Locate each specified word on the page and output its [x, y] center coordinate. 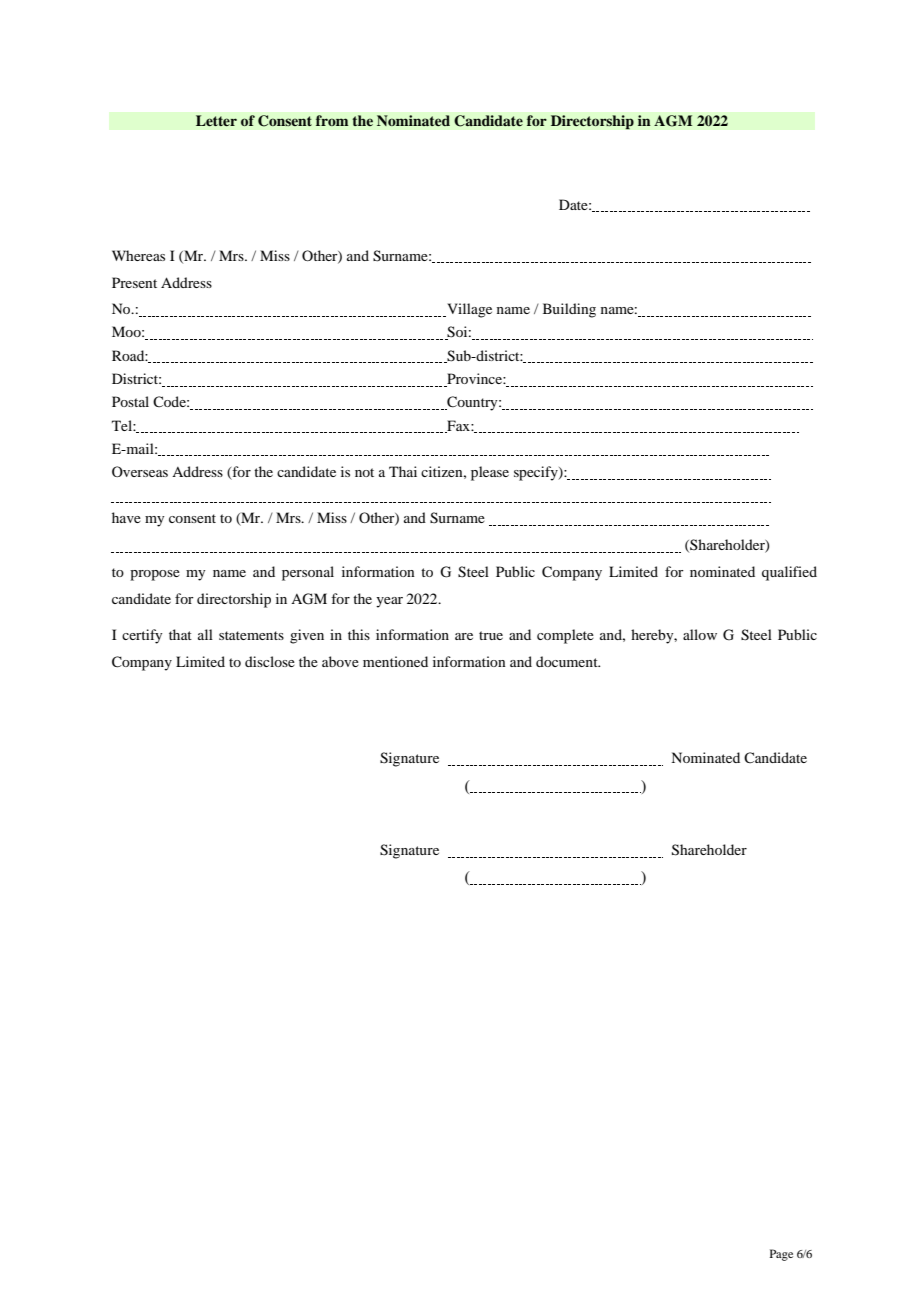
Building [569, 310]
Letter [216, 121]
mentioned [395, 661]
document [568, 661]
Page [781, 1255]
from [332, 120]
